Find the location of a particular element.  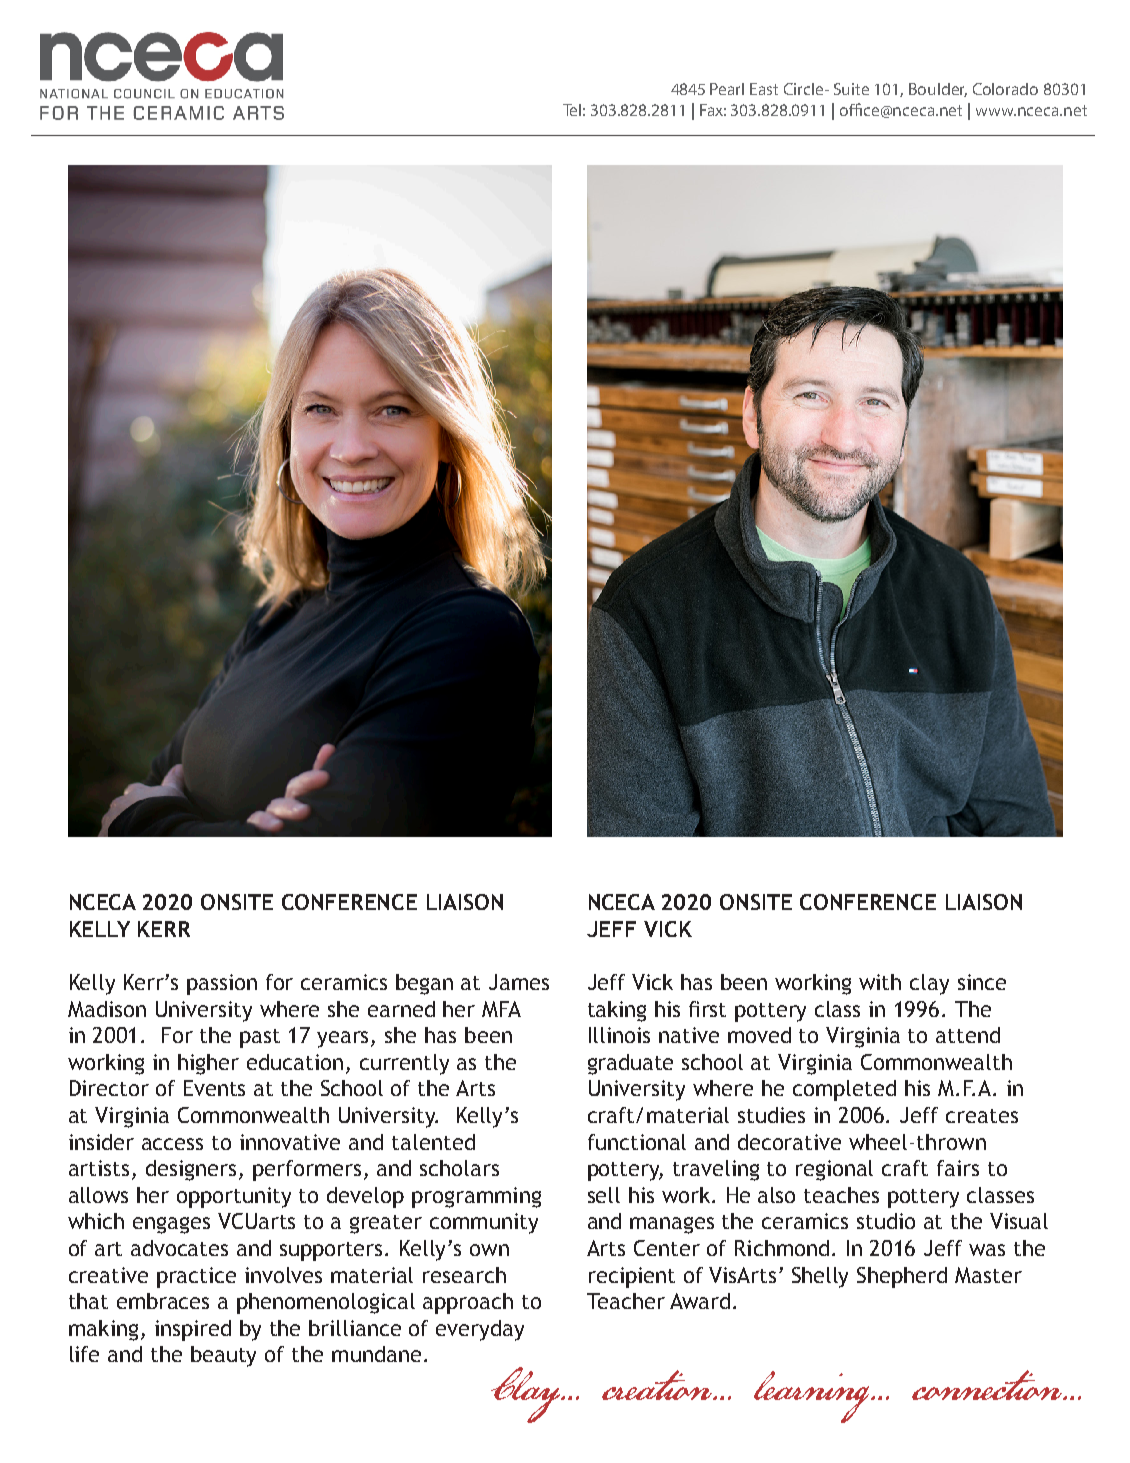

with is located at coordinates (880, 982).
